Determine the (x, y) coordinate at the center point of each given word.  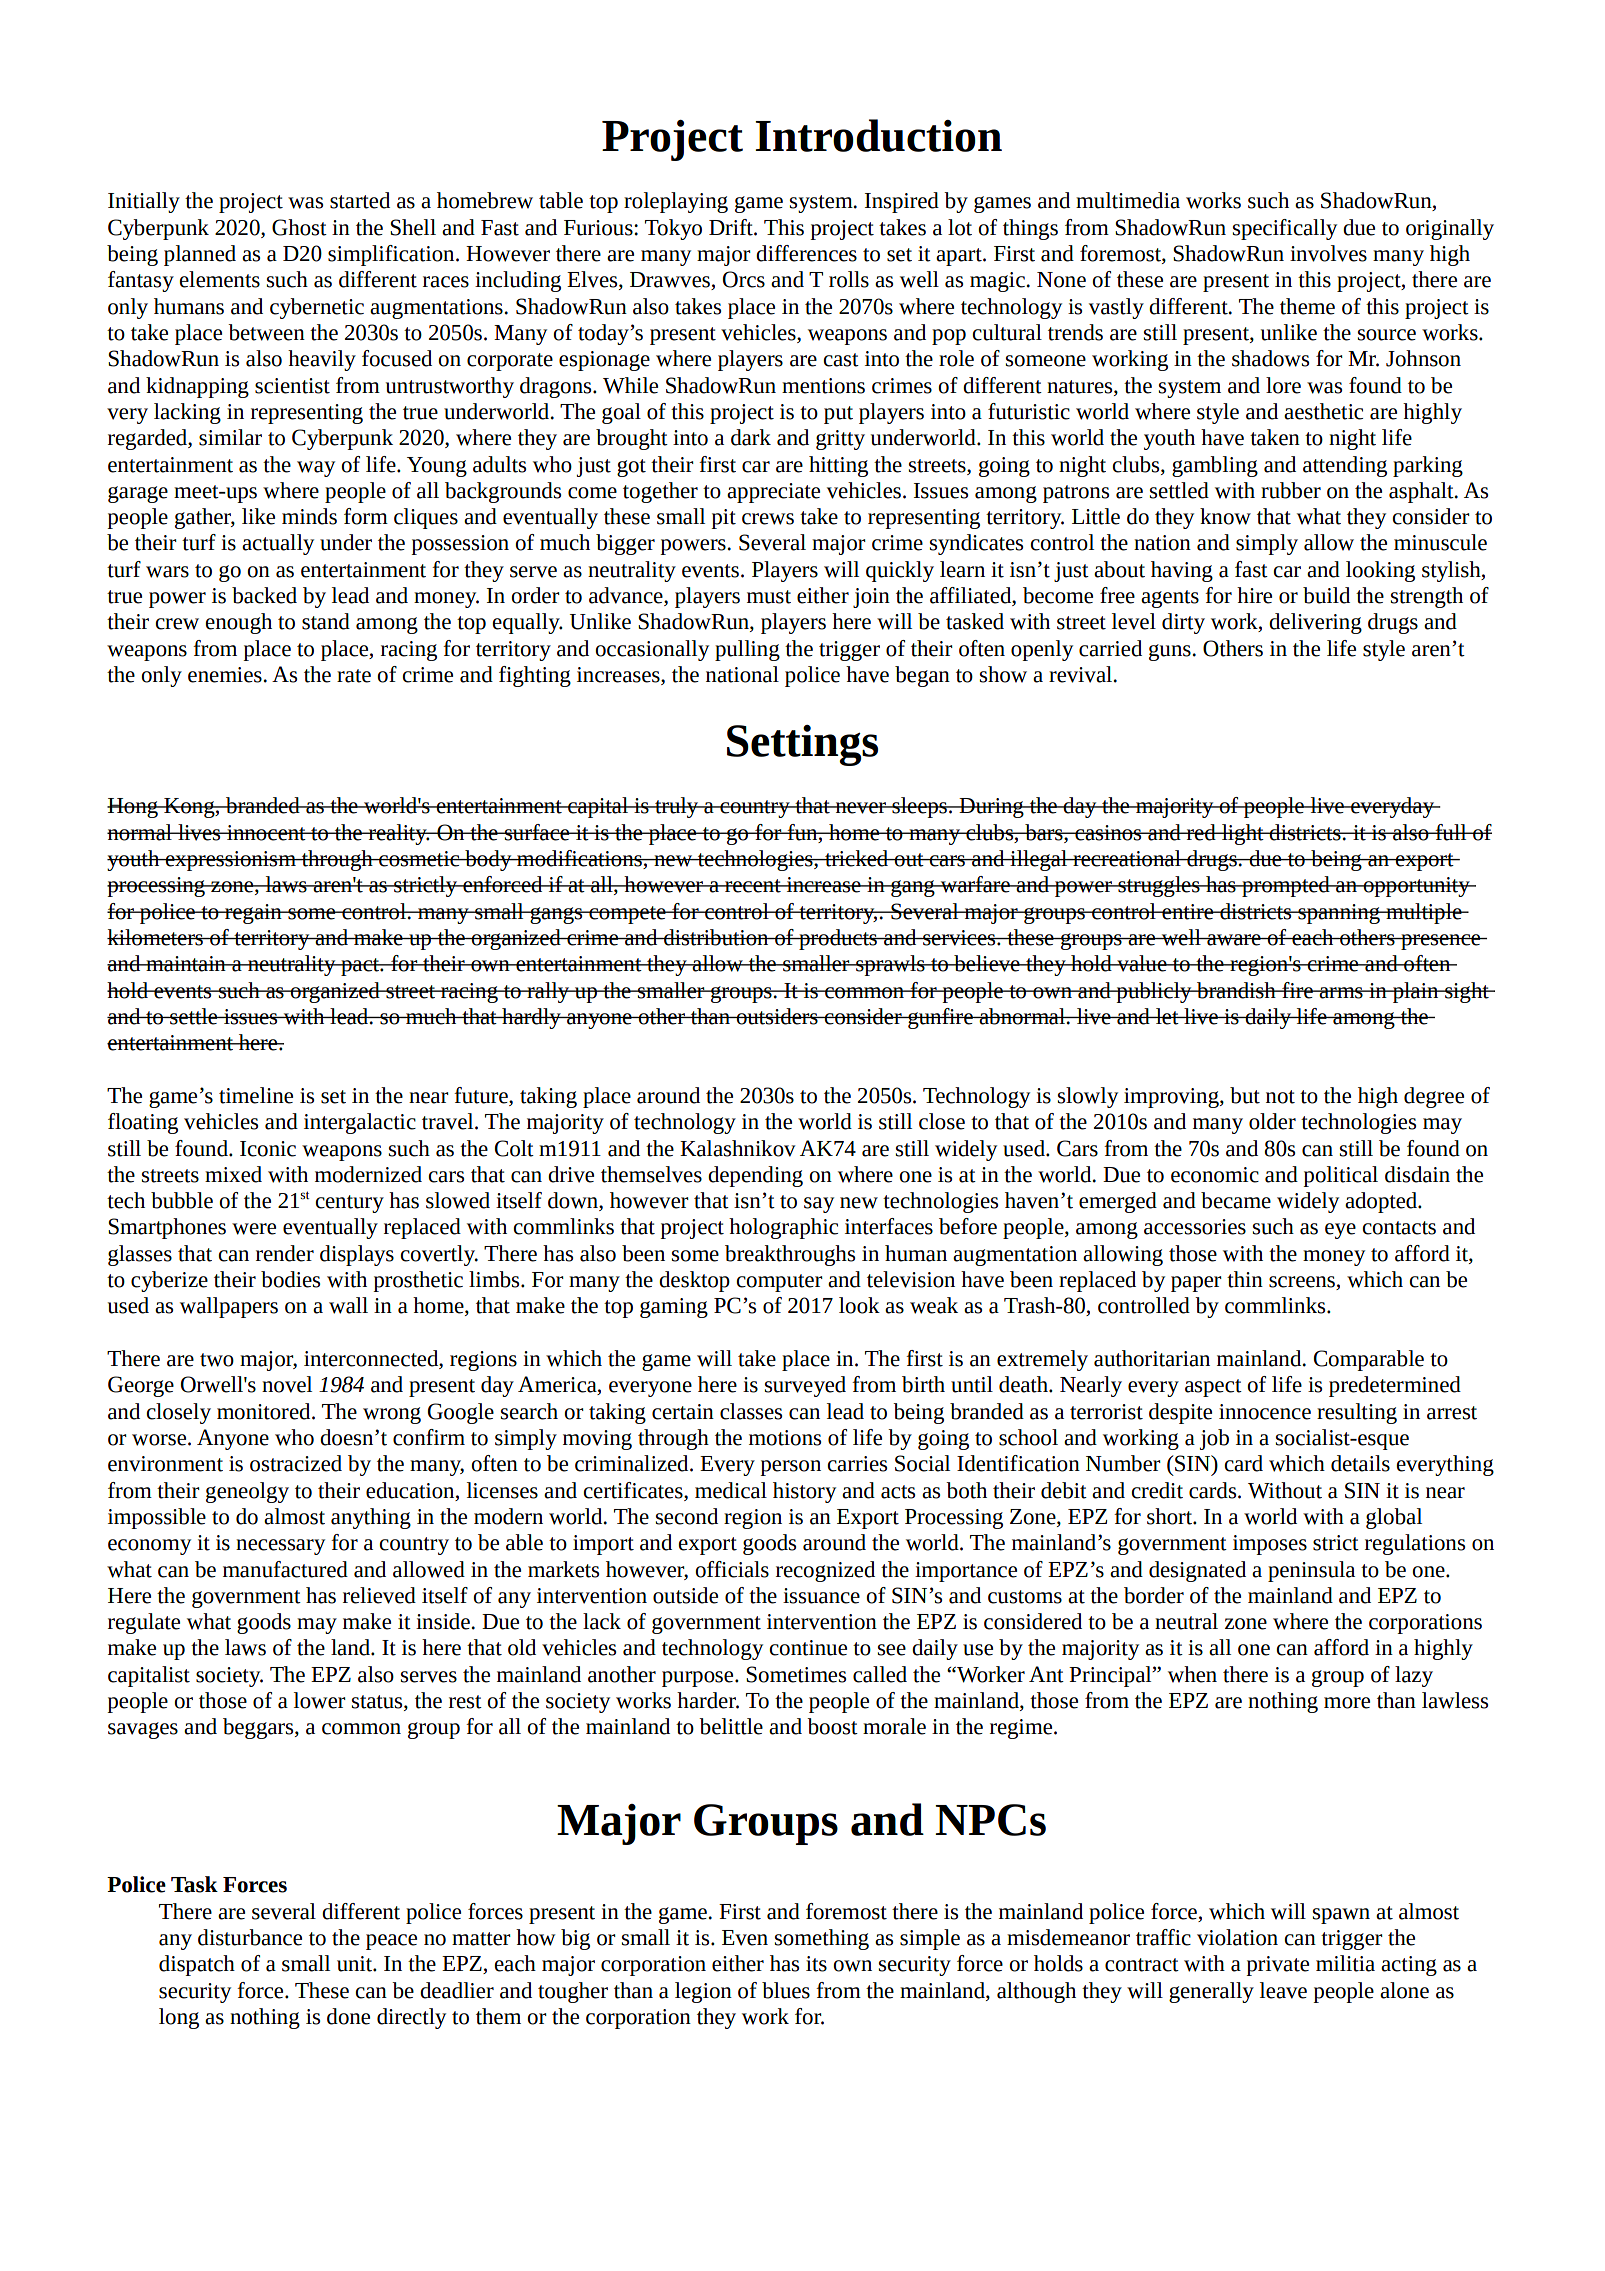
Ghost (299, 227)
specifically (1285, 229)
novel (287, 1384)
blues (786, 1990)
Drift (732, 227)
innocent (266, 833)
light (1243, 834)
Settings (802, 745)
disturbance (250, 1937)
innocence (1265, 1412)
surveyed (805, 1386)
